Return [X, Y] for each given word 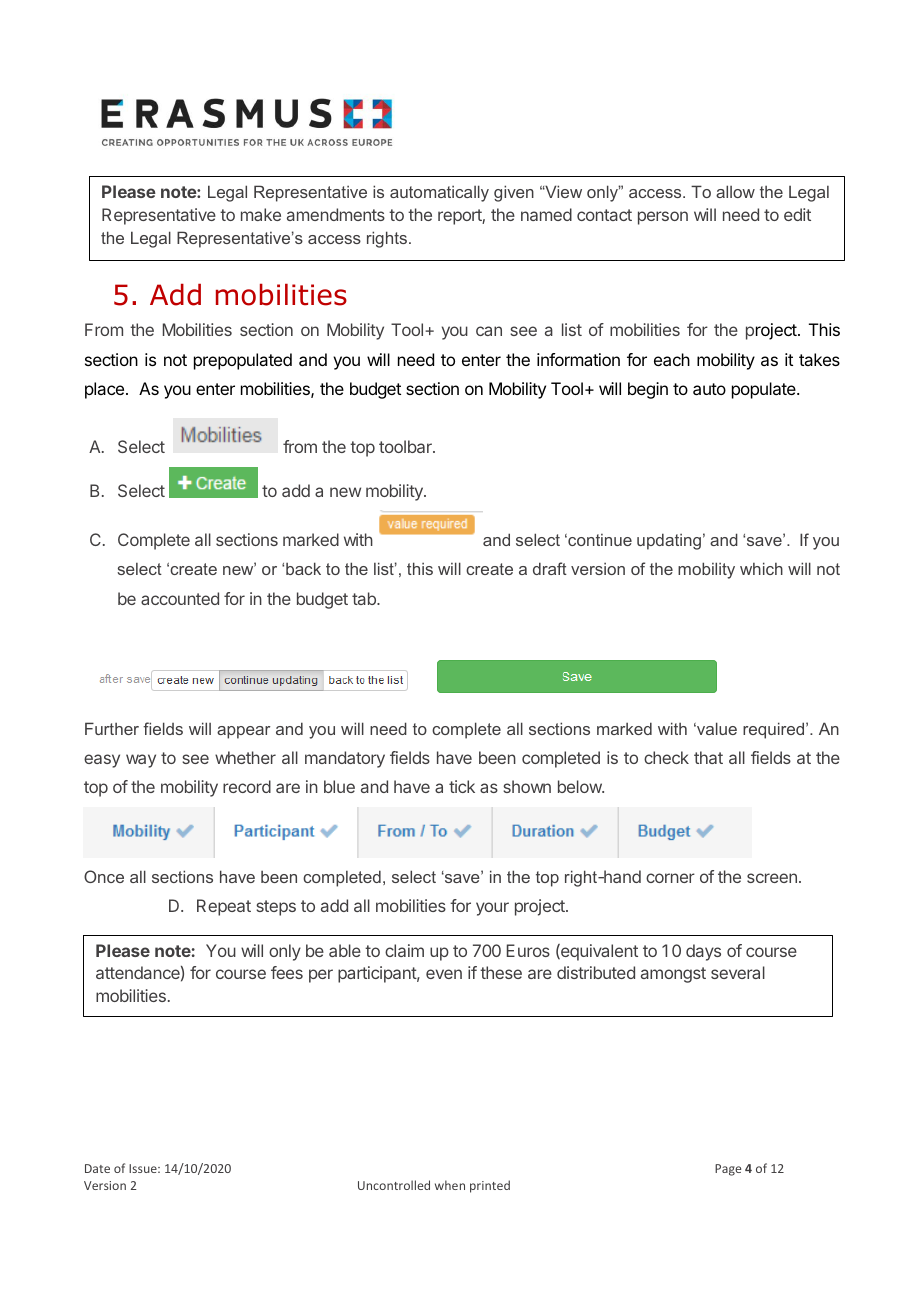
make [261, 214]
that [708, 757]
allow [735, 191]
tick [462, 786]
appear [243, 732]
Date [97, 1168]
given [514, 193]
